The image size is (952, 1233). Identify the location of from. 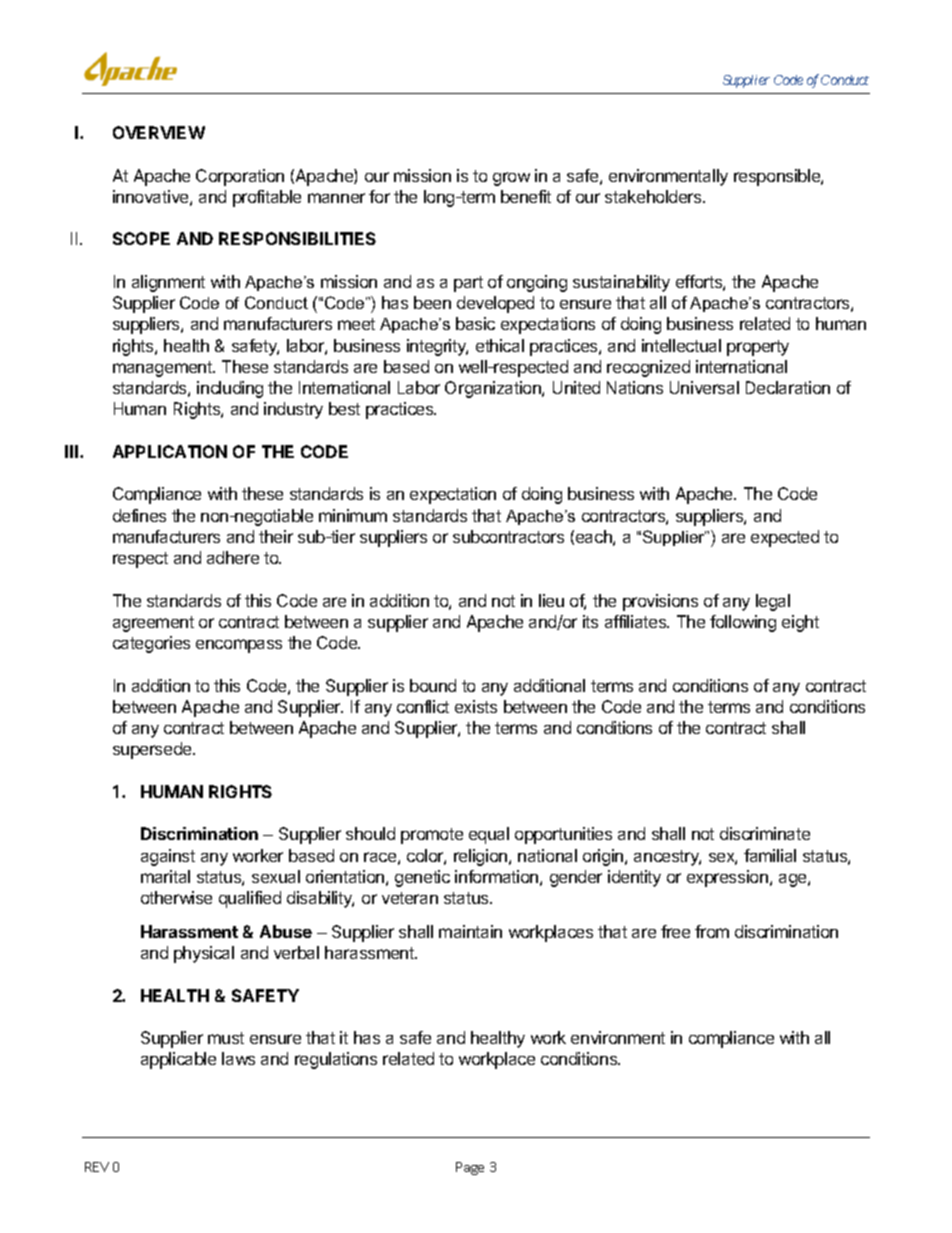
(712, 931).
